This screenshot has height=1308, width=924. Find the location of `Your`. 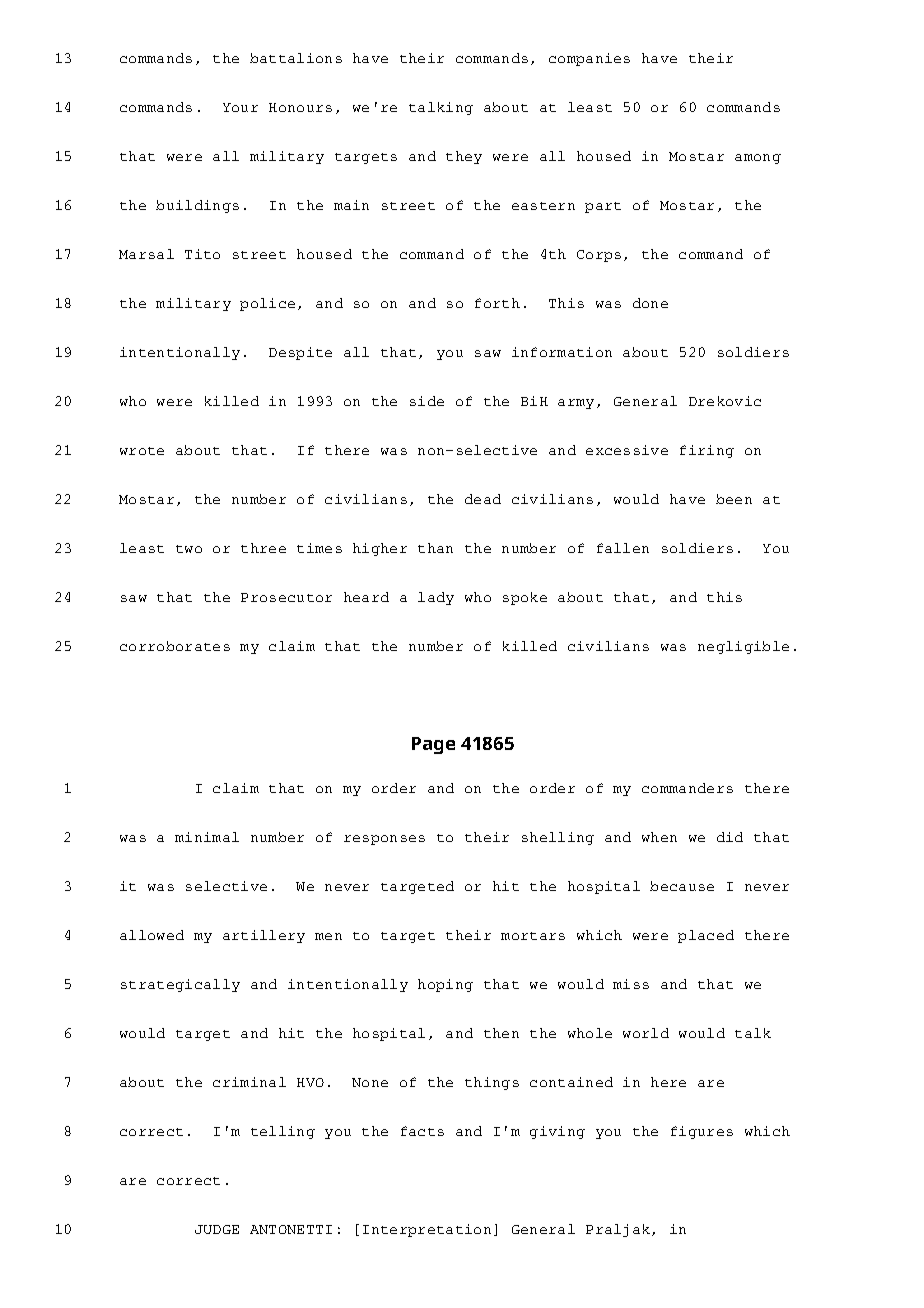

Your is located at coordinates (240, 107).
